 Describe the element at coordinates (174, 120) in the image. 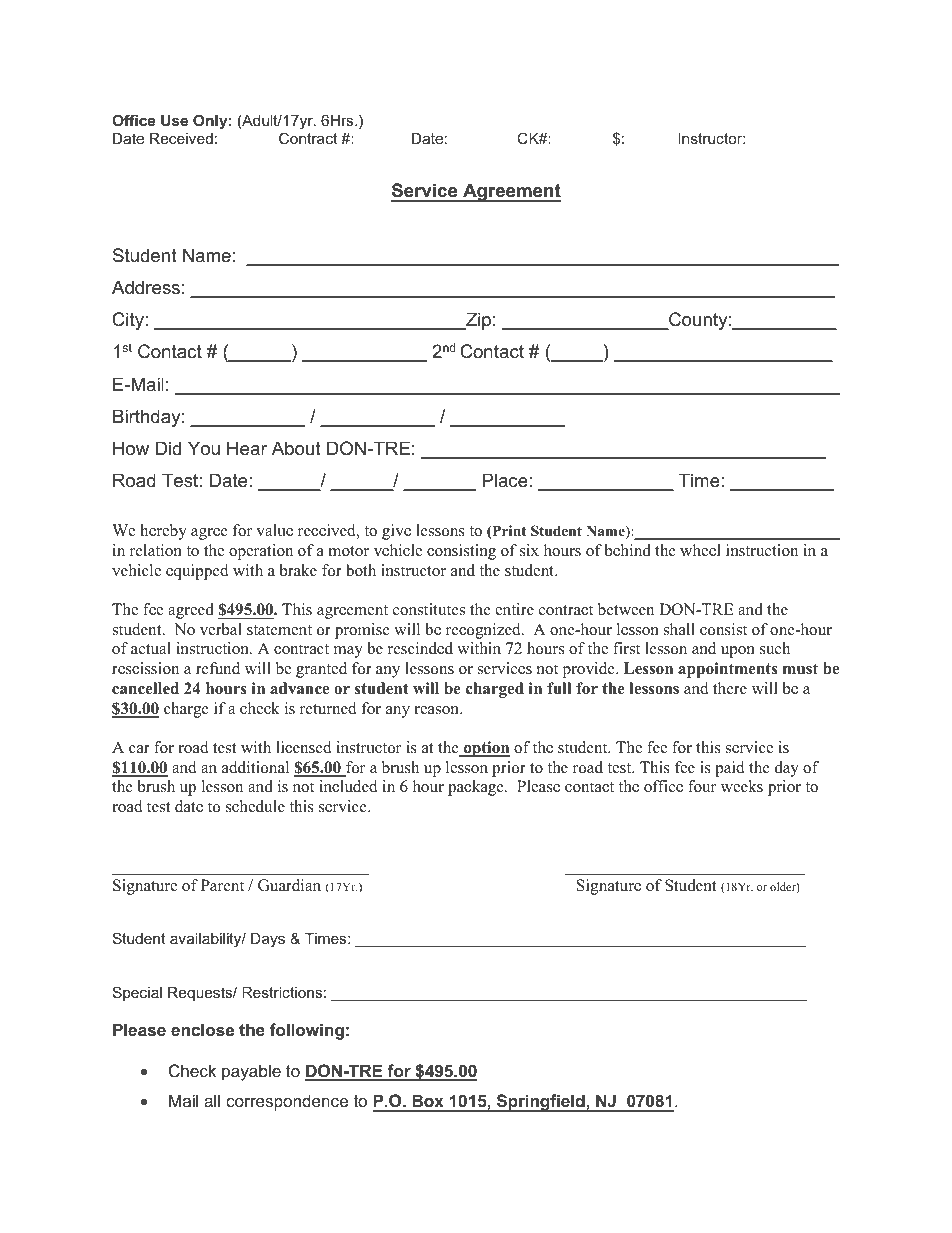

I see `Use` at that location.
